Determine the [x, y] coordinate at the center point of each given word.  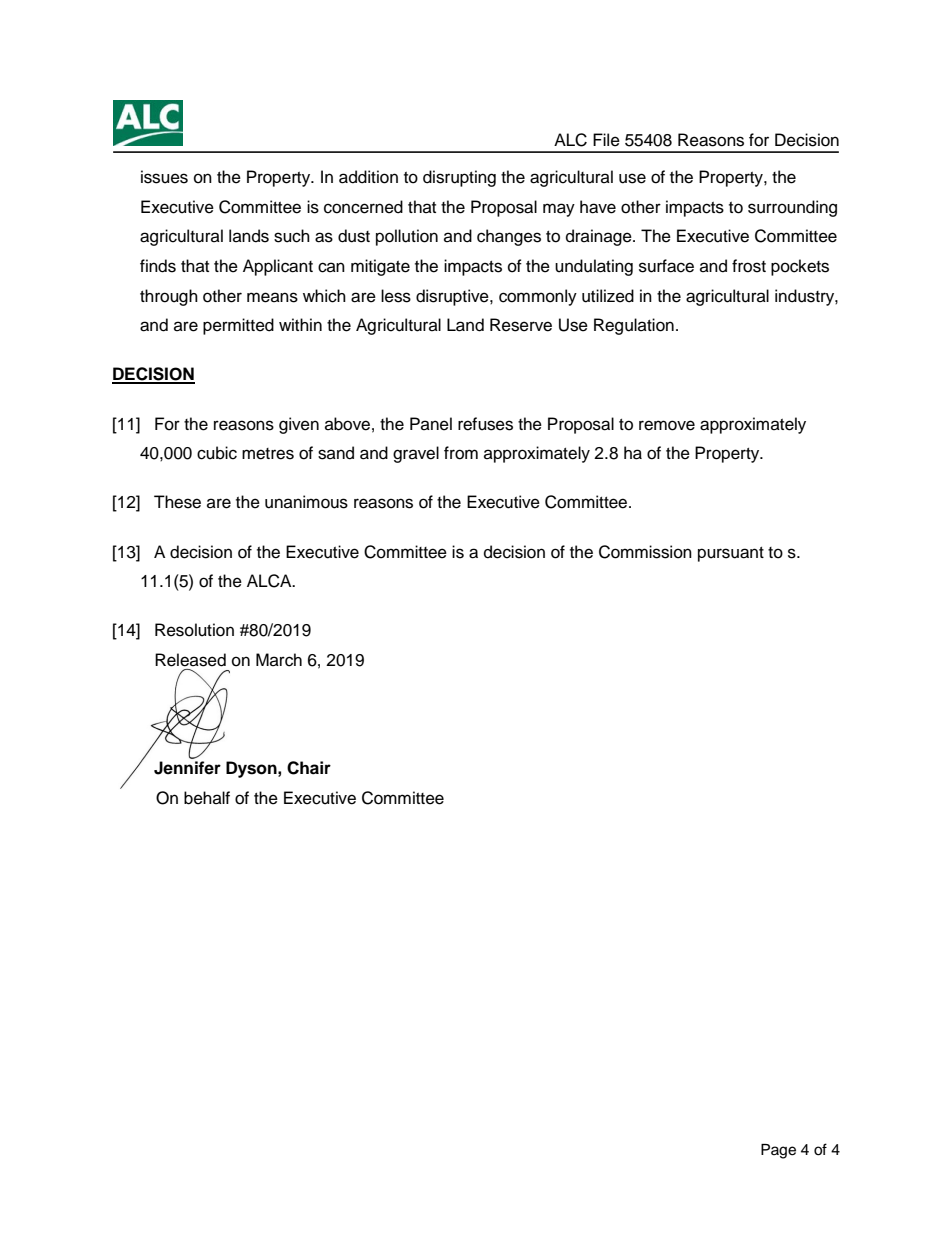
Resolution [194, 630]
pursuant [731, 554]
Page [778, 1151]
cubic [217, 453]
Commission [645, 552]
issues [164, 177]
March [279, 660]
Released [190, 660]
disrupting [459, 178]
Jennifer [187, 768]
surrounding [792, 208]
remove [667, 425]
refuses [485, 424]
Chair [309, 768]
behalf [207, 798]
